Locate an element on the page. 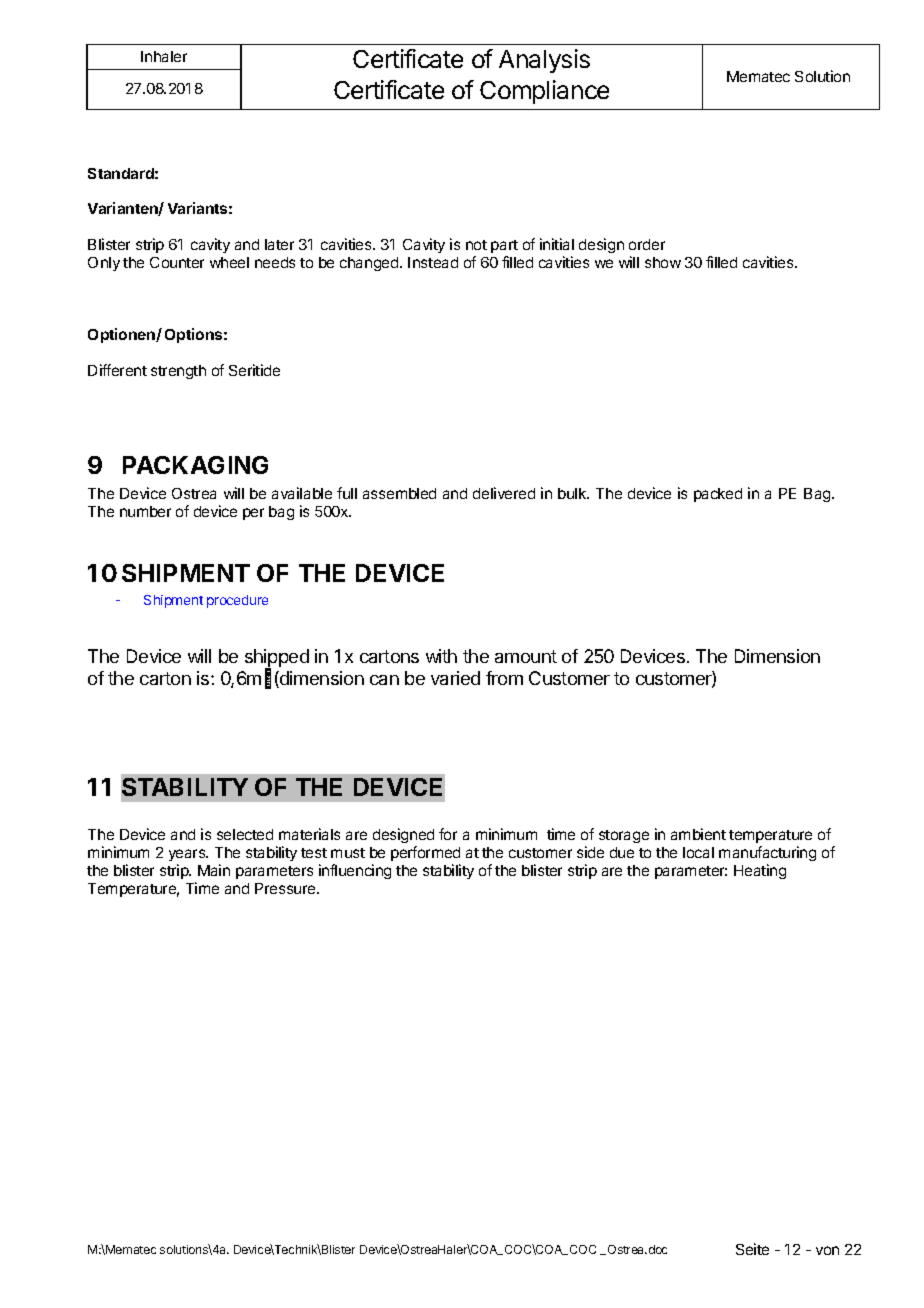 The image size is (924, 1308). varied is located at coordinates (455, 678).
